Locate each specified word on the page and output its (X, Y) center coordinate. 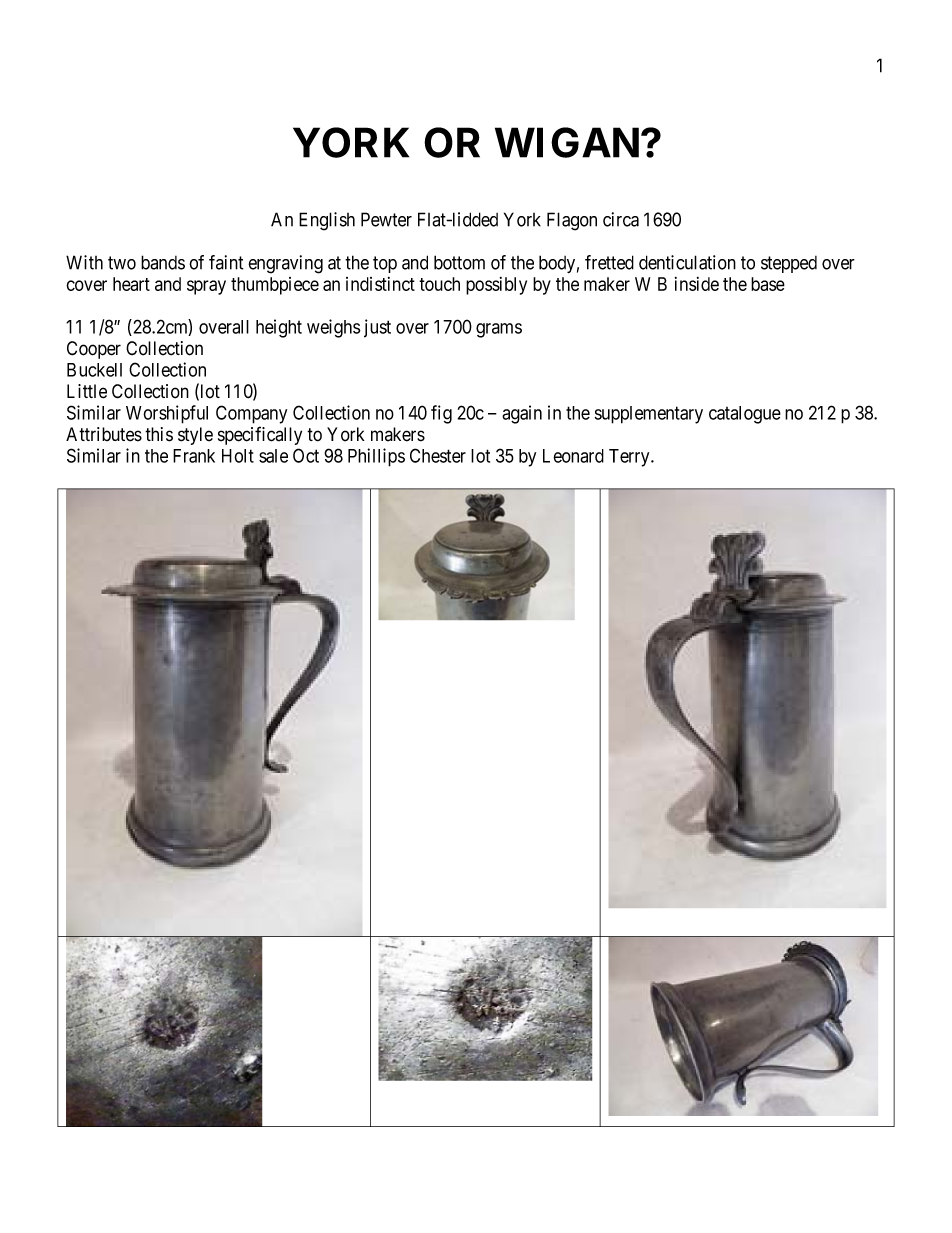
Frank (194, 456)
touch (439, 284)
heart (131, 284)
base (768, 284)
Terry (630, 458)
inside (697, 284)
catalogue (745, 415)
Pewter (386, 219)
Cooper (94, 350)
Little (87, 391)
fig (441, 414)
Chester (438, 455)
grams (499, 330)
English (327, 221)
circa (621, 219)
